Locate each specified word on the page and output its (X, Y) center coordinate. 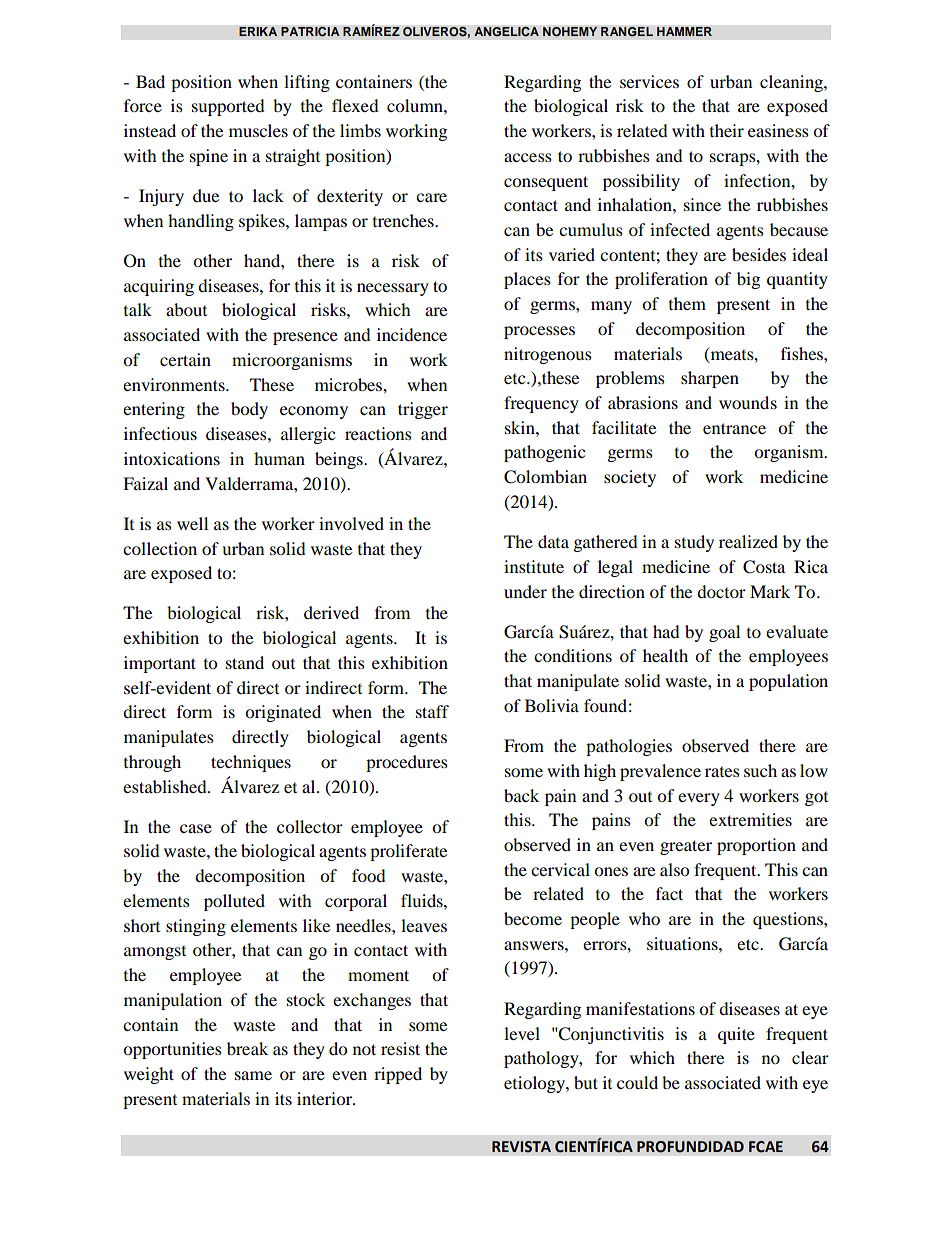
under (525, 591)
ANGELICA (506, 31)
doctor (721, 591)
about (186, 309)
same (253, 1075)
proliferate (408, 852)
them (687, 303)
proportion (756, 846)
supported (228, 107)
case (196, 828)
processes (539, 332)
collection (160, 548)
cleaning (792, 83)
